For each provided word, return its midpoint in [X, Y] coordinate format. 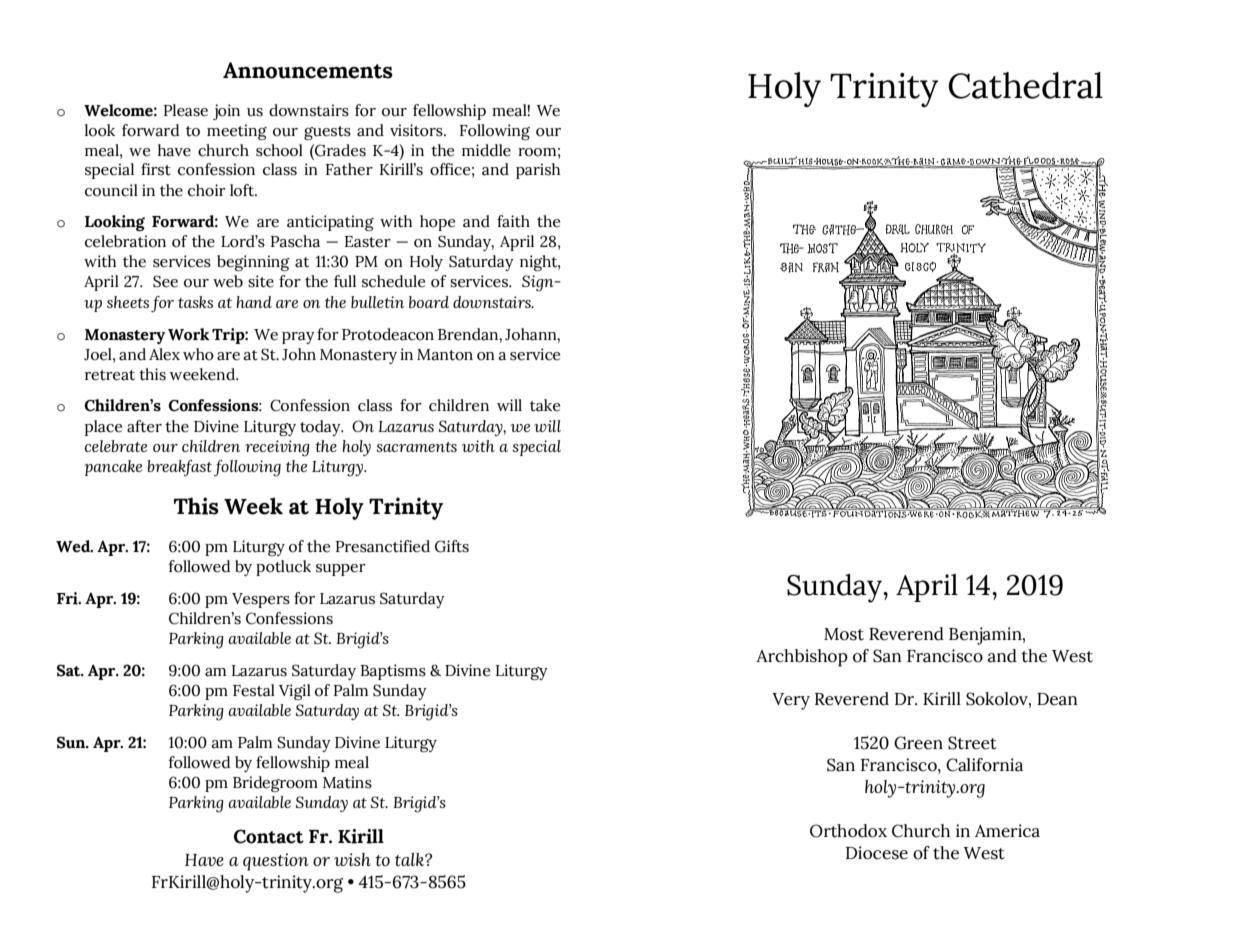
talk [410, 859]
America [1007, 831]
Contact [269, 836]
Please [186, 110]
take [545, 405]
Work [188, 334]
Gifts [452, 546]
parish [538, 171]
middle [486, 150]
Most [844, 634]
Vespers [261, 600]
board [429, 302]
